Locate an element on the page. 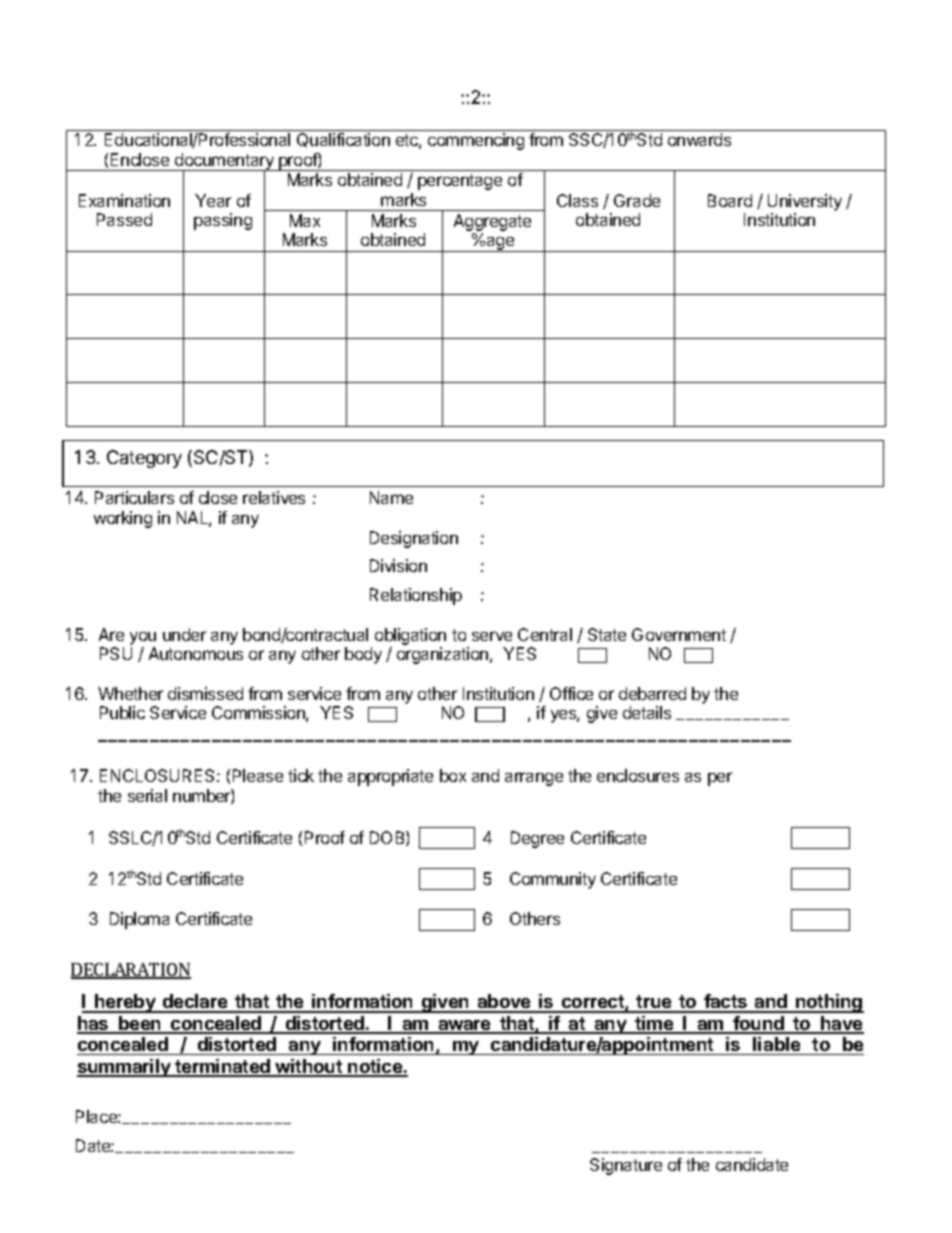  box is located at coordinates (453, 775).
